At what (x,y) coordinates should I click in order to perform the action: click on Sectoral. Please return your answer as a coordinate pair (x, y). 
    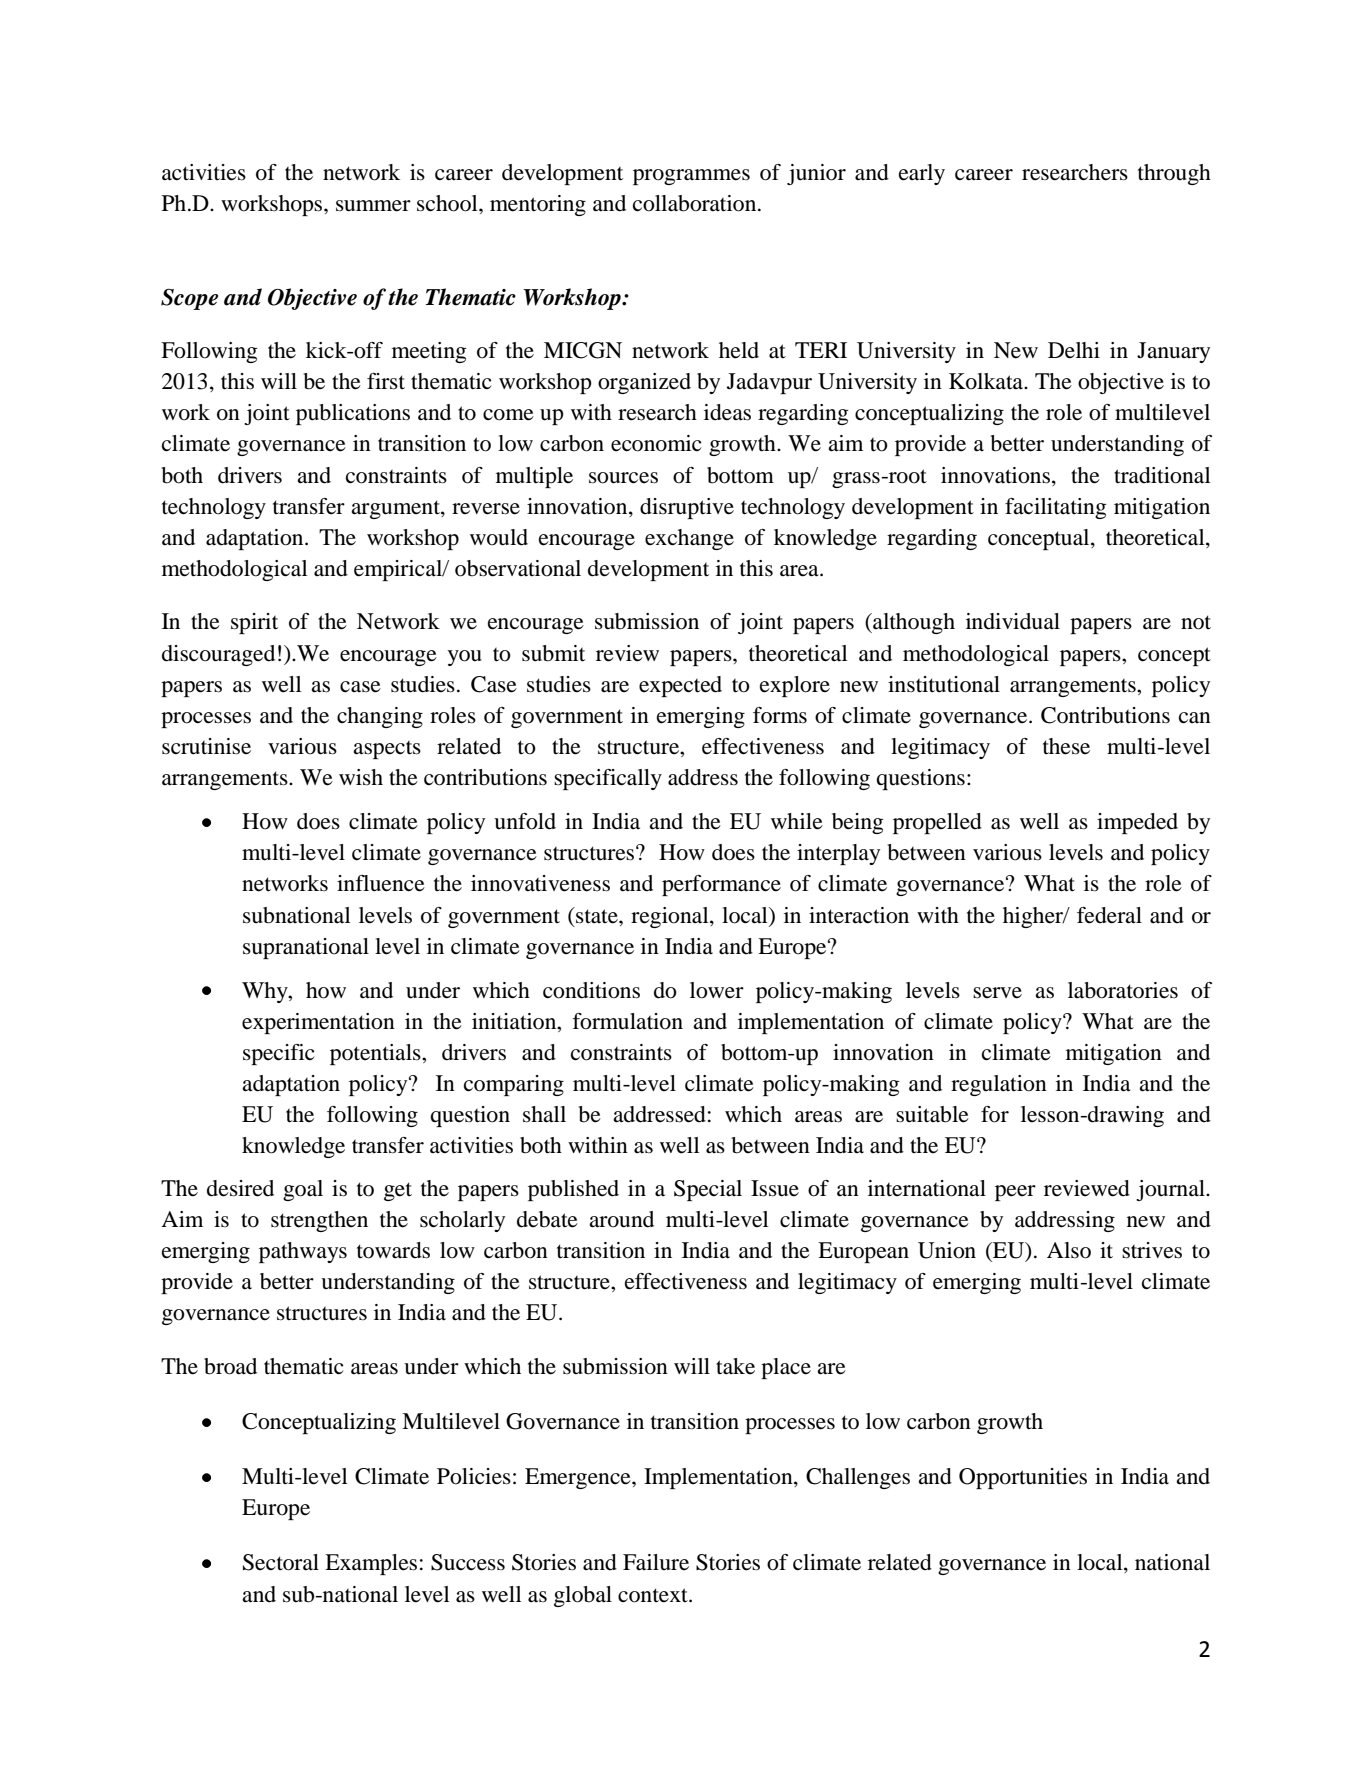
    Looking at the image, I should click on (281, 1562).
